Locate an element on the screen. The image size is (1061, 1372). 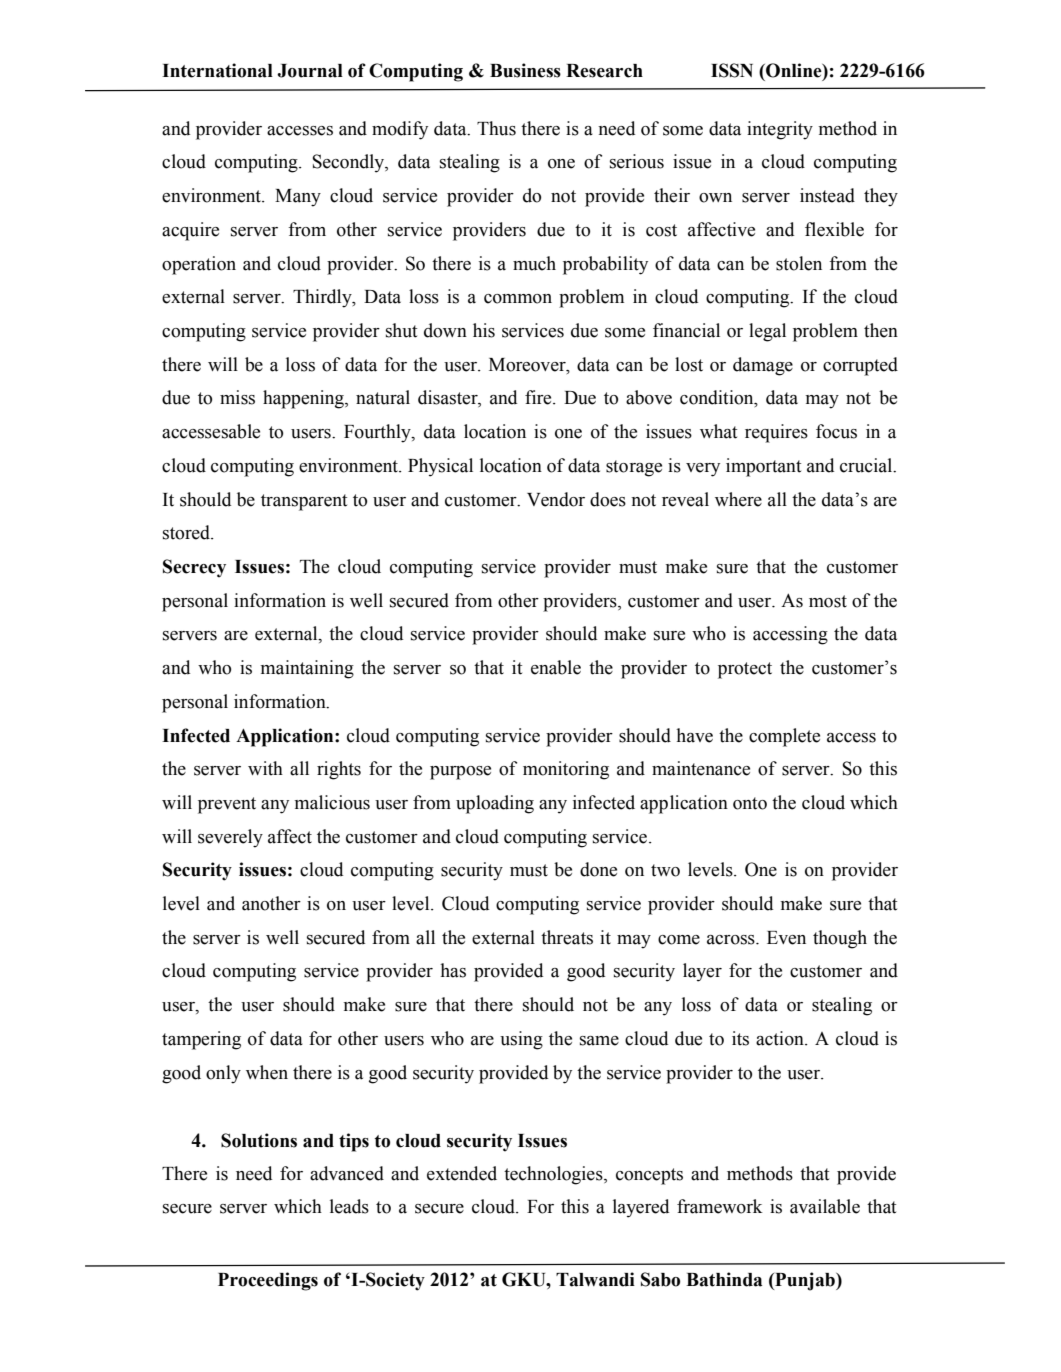
protect is located at coordinates (745, 670).
